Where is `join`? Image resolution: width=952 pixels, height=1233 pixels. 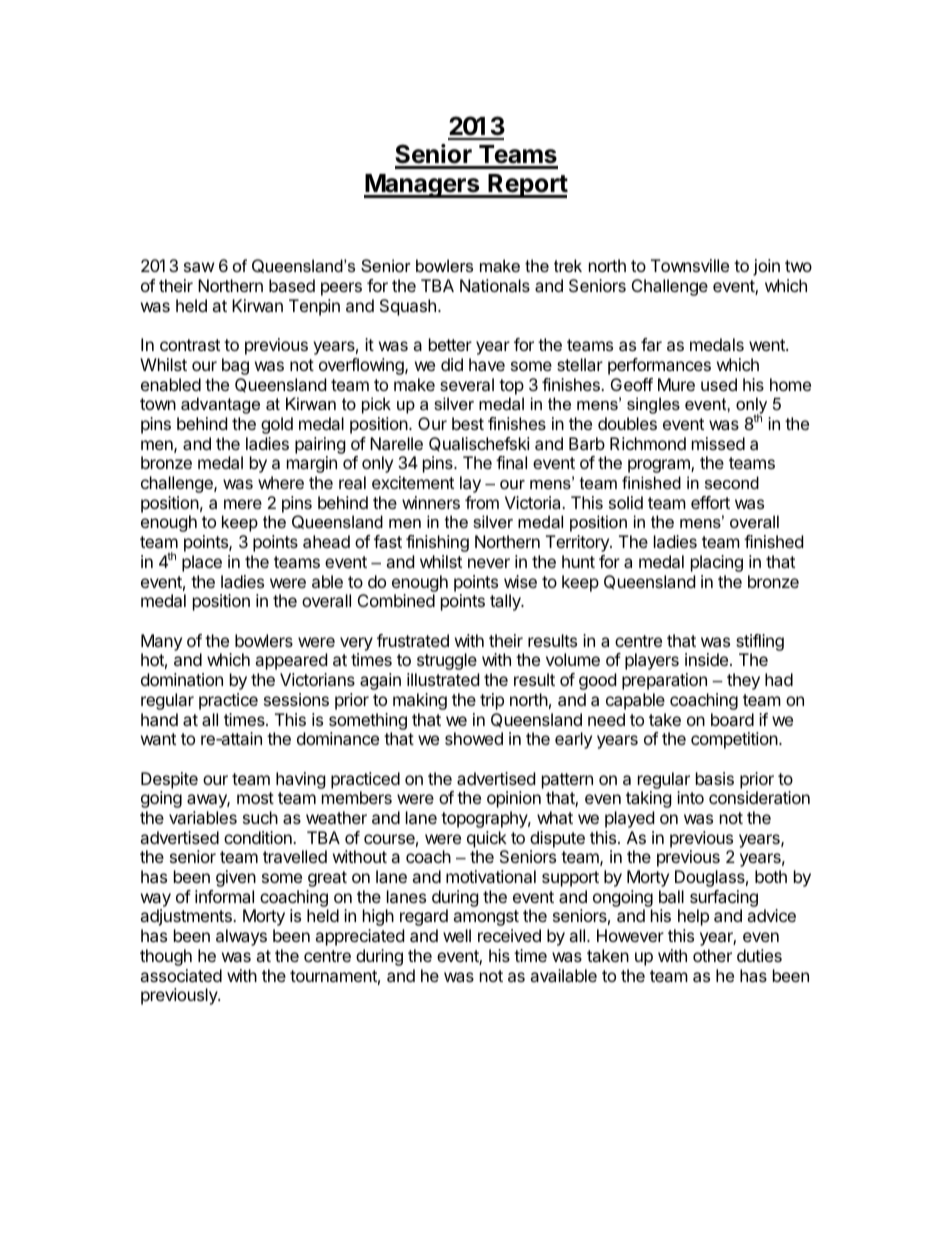 join is located at coordinates (766, 267).
